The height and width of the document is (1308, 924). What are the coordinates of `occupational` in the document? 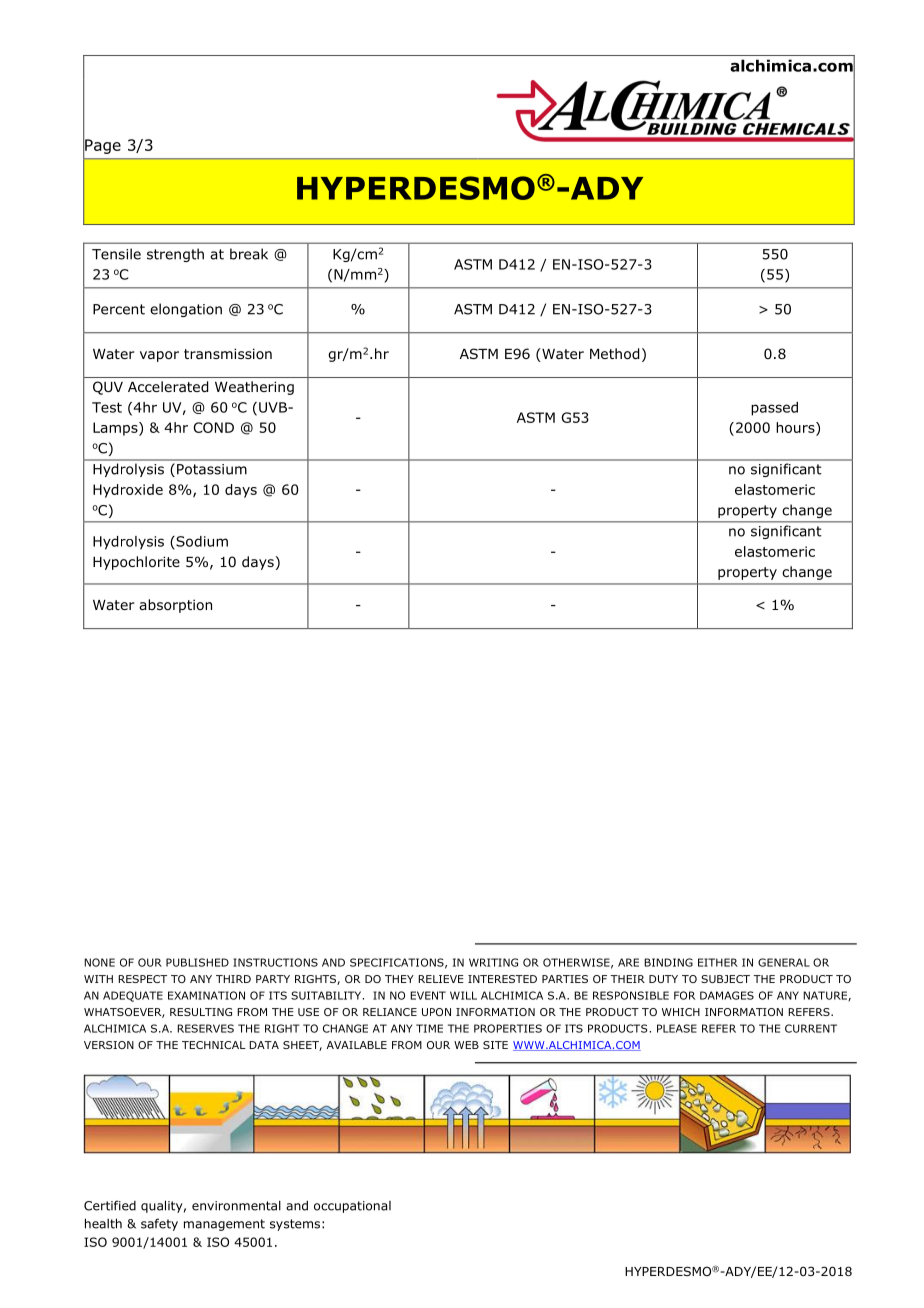 It's located at (352, 1207).
